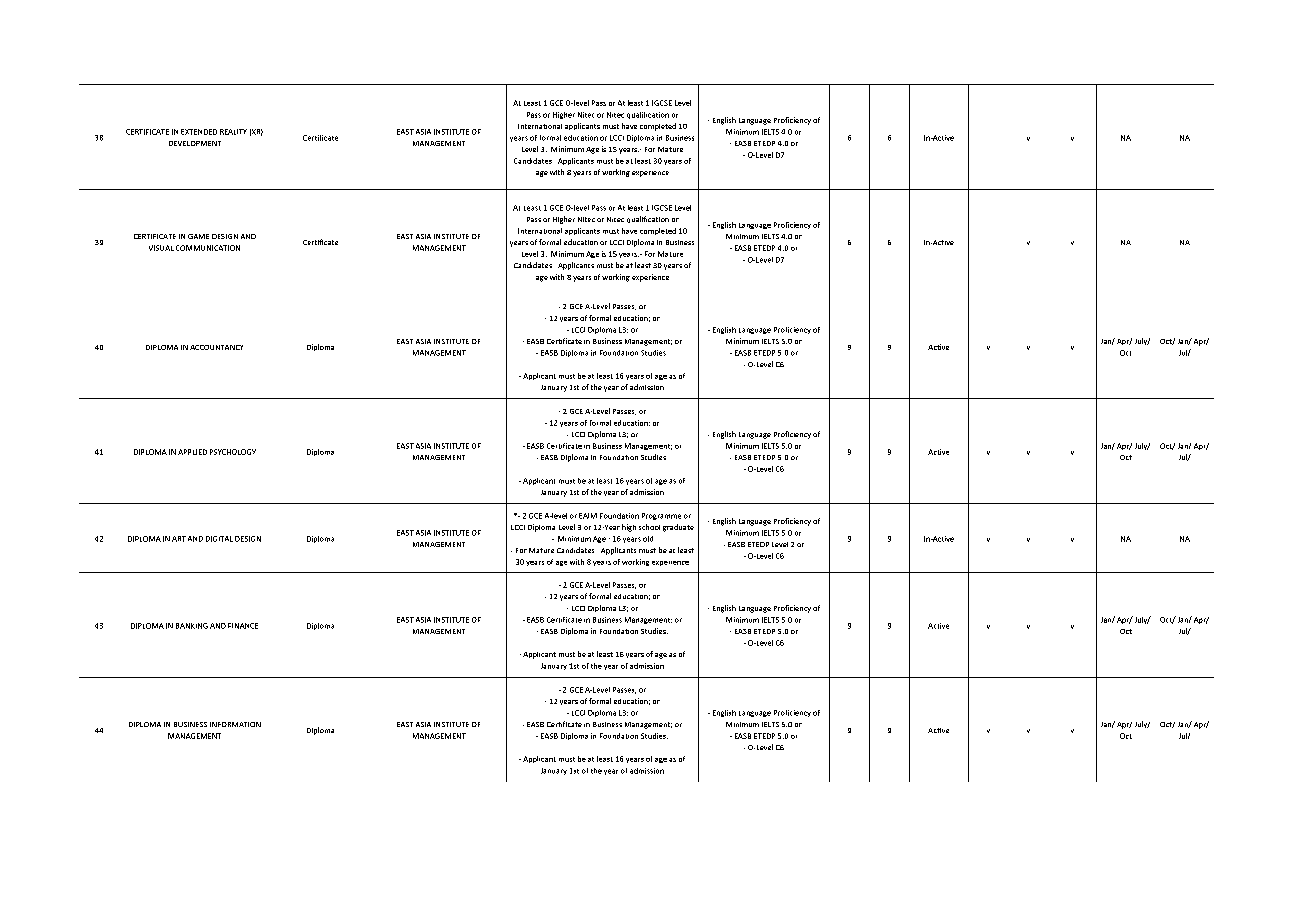  What do you see at coordinates (219, 539) in the document?
I see `DIGITAL` at bounding box center [219, 539].
